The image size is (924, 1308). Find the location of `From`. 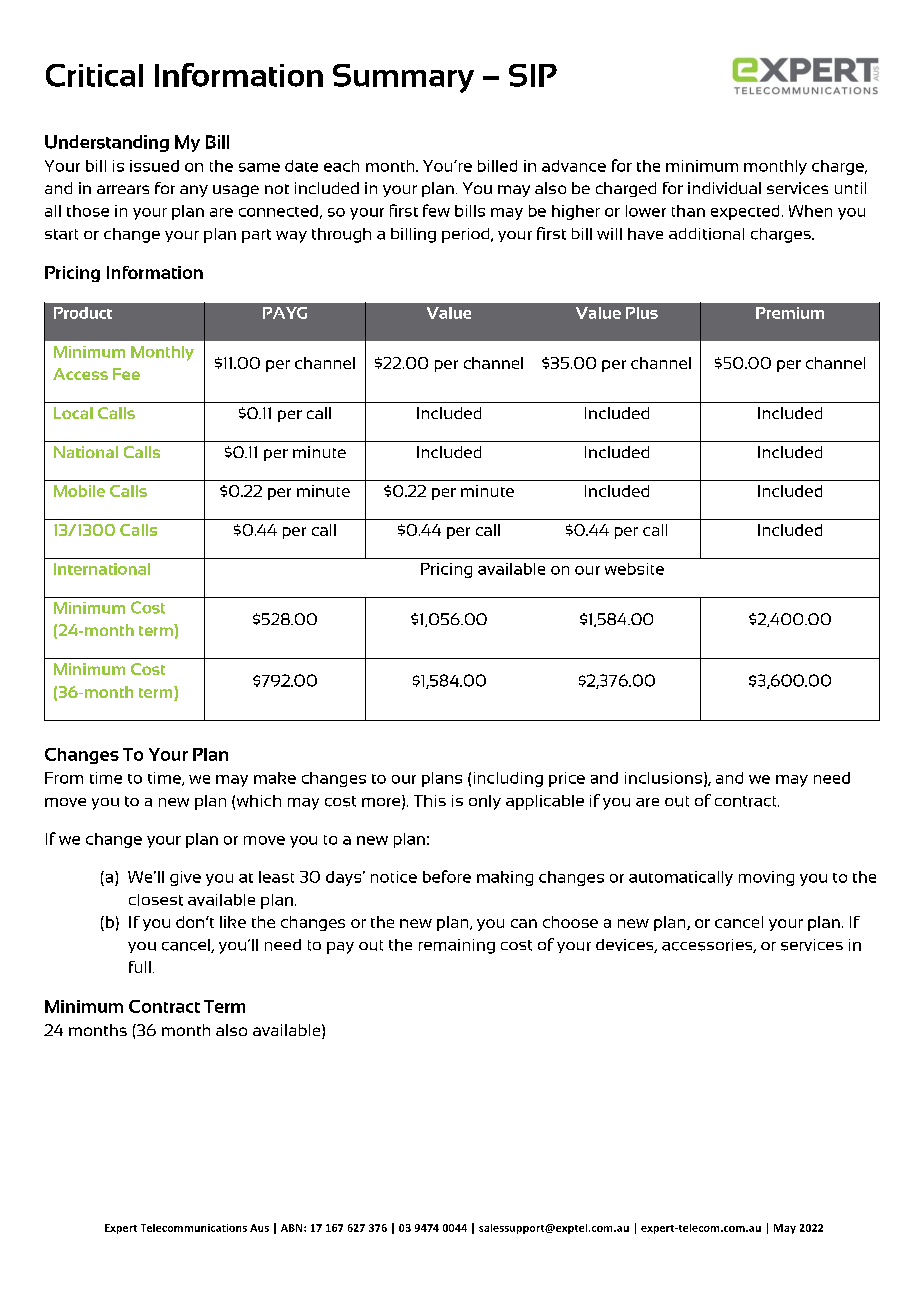

From is located at coordinates (64, 778).
